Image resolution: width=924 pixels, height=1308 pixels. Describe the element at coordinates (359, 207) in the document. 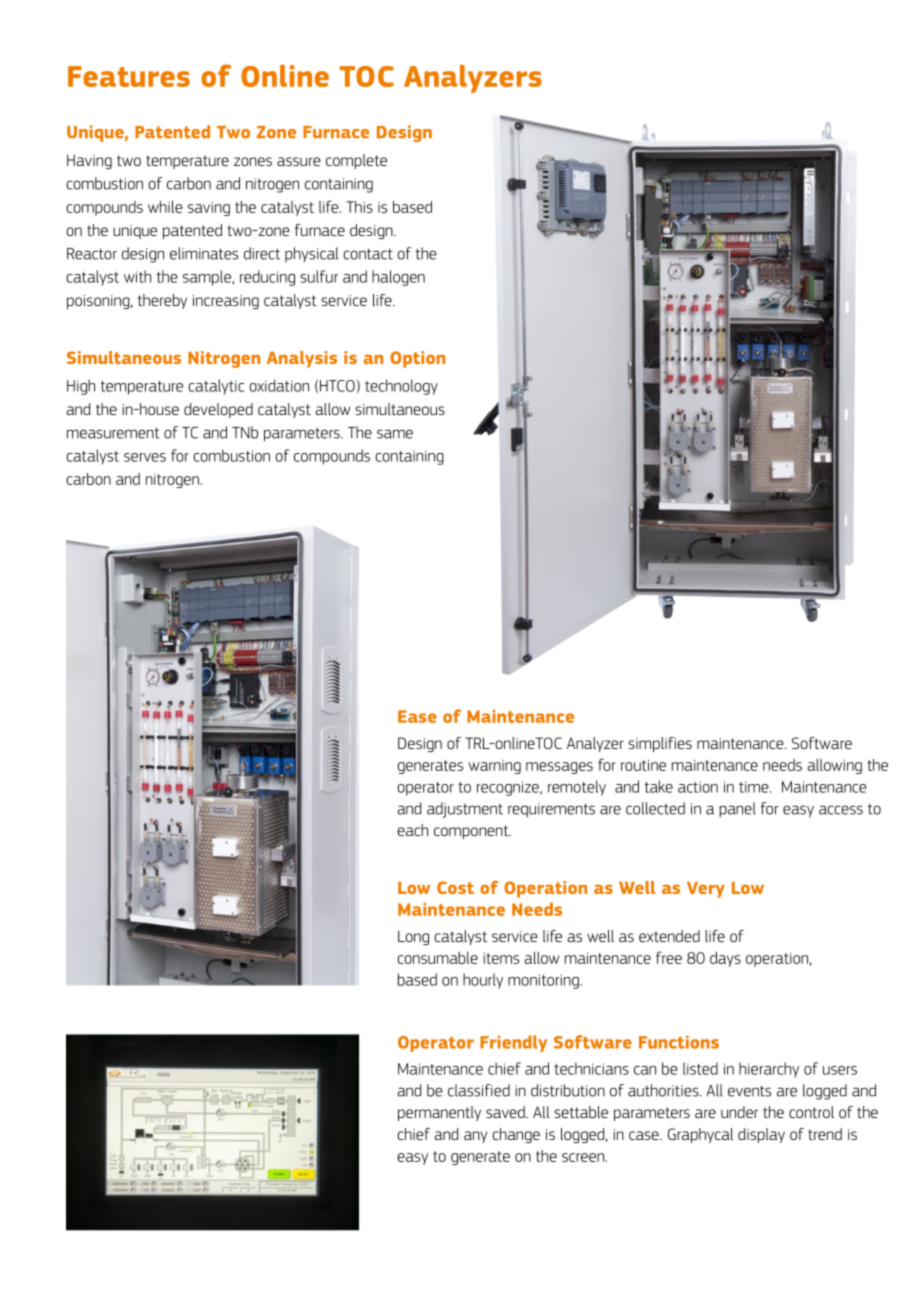

I see `This` at that location.
